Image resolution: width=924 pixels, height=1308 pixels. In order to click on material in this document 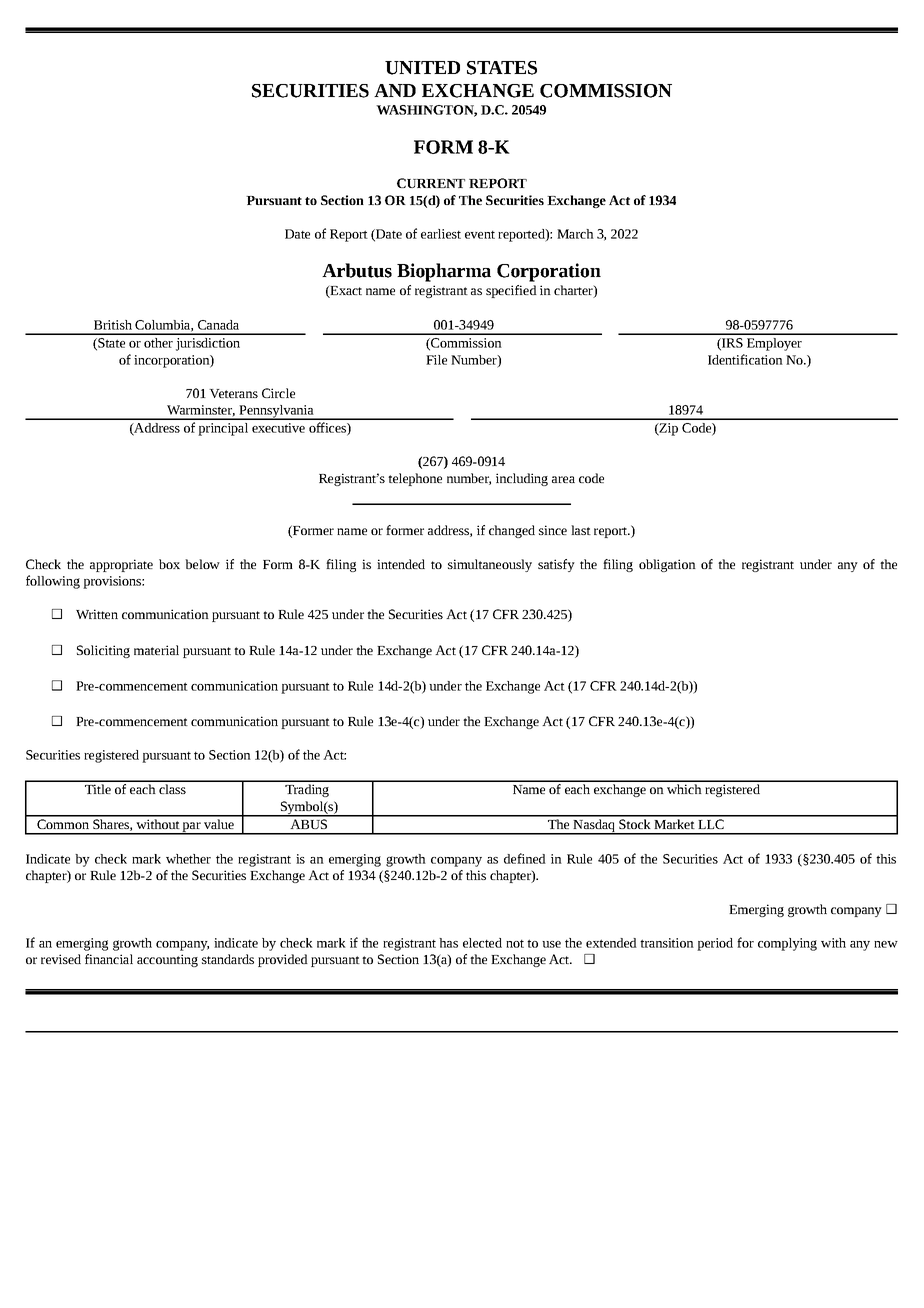, I will do `click(156, 650)`.
